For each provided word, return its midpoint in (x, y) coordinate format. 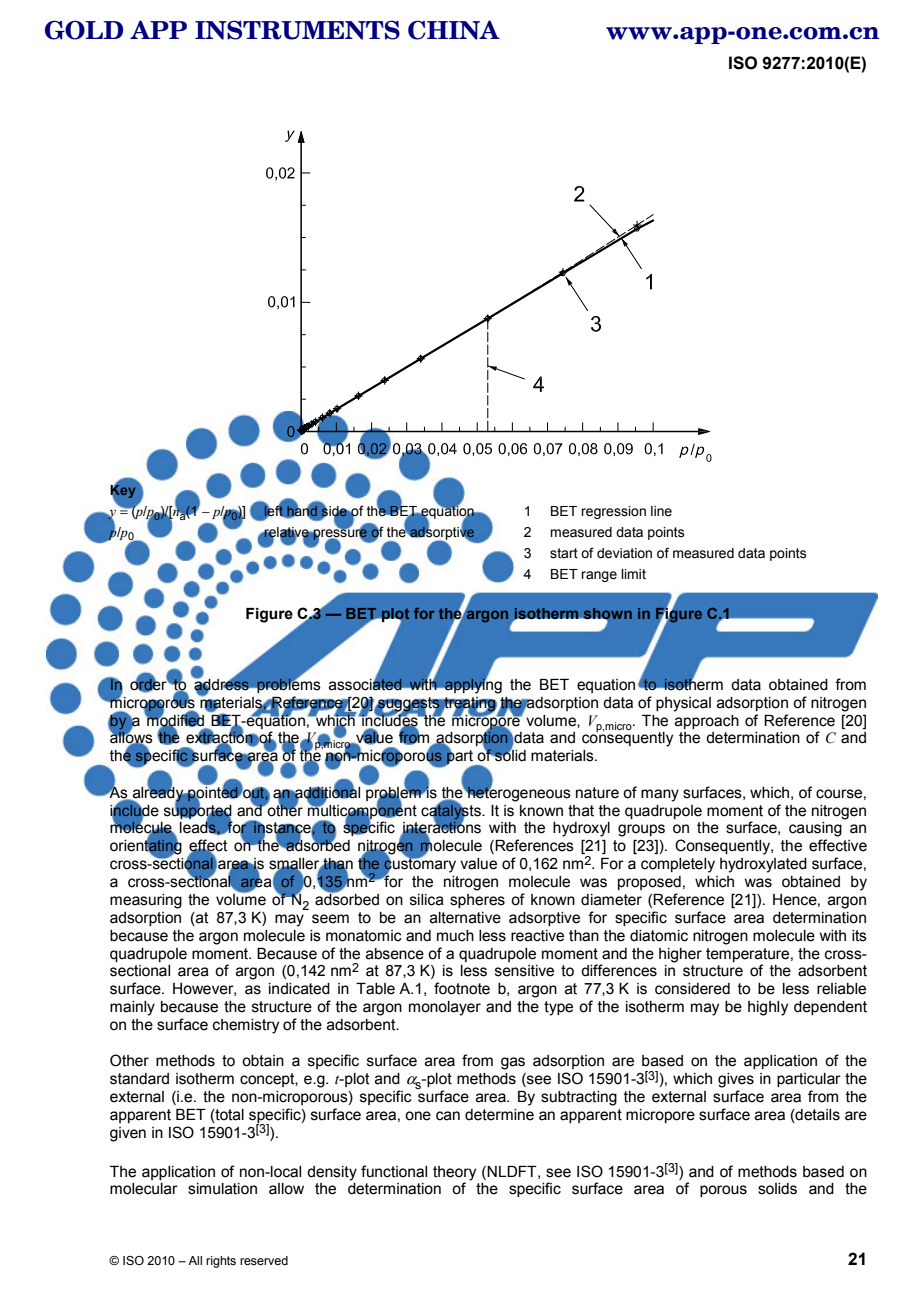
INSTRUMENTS (297, 30)
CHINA (454, 30)
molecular (144, 1189)
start (564, 553)
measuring (146, 901)
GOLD (84, 30)
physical (683, 704)
